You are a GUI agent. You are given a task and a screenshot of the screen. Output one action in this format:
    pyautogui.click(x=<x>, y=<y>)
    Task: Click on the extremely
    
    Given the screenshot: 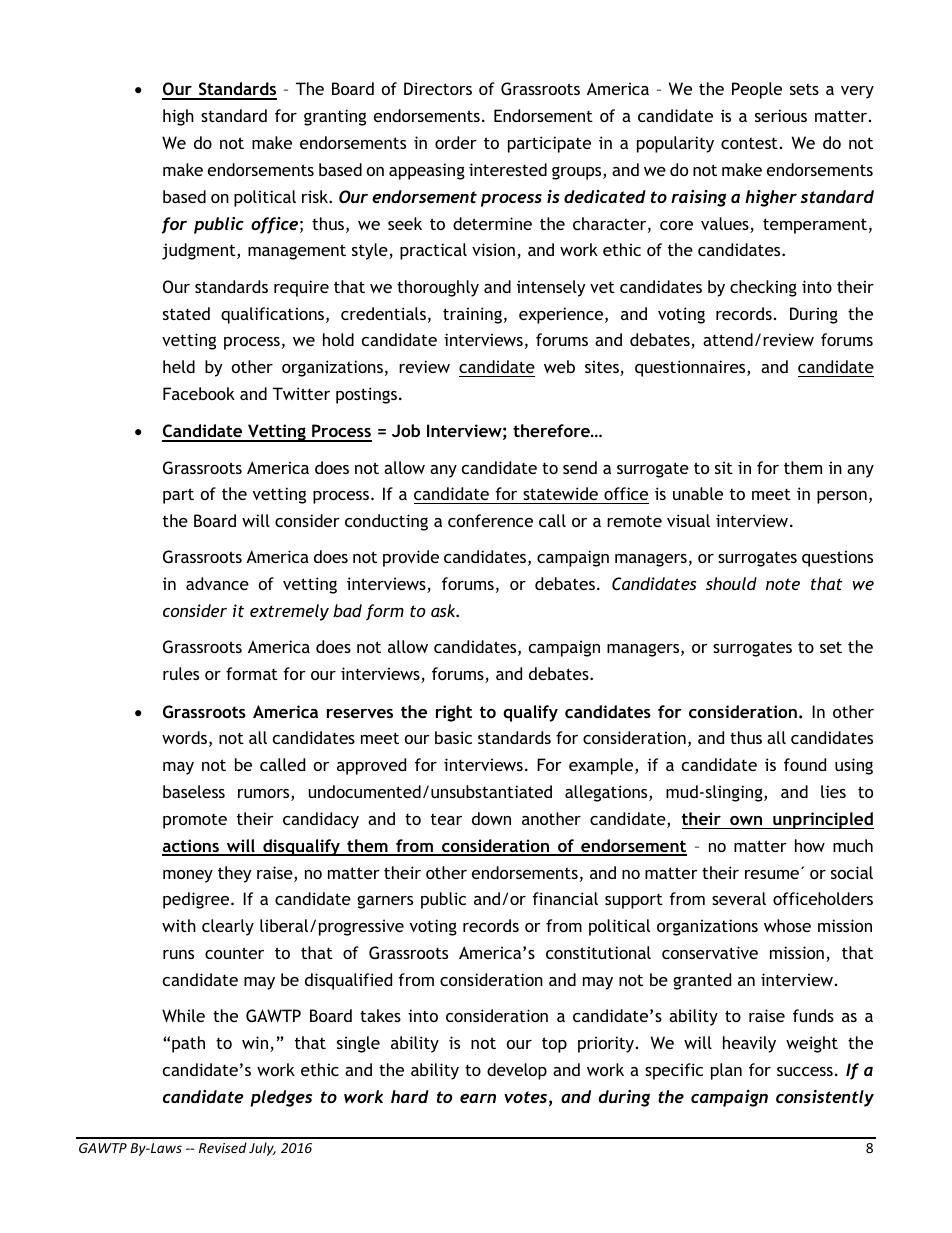 What is the action you would take?
    pyautogui.click(x=289, y=612)
